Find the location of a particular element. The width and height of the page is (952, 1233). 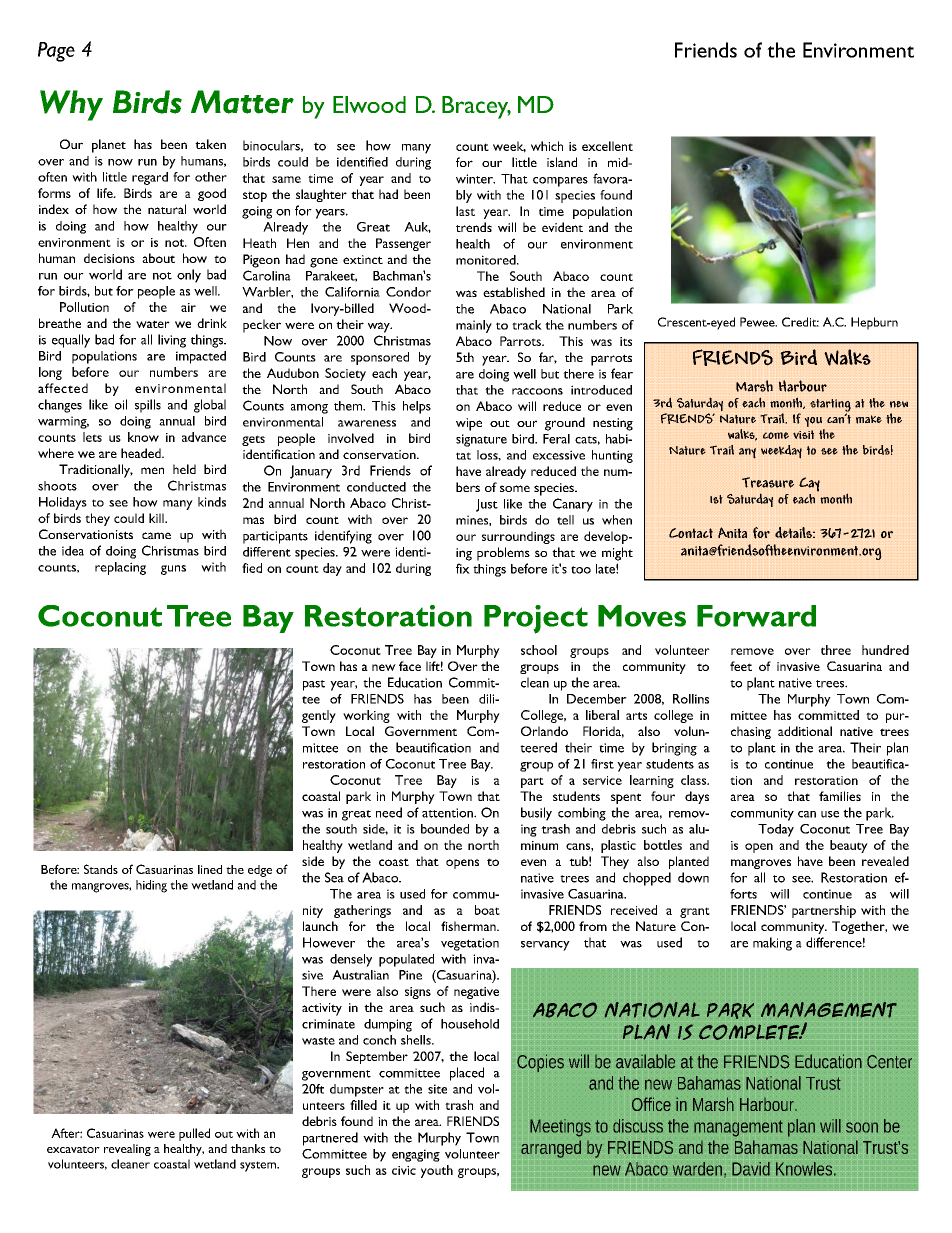

air is located at coordinates (188, 307).
